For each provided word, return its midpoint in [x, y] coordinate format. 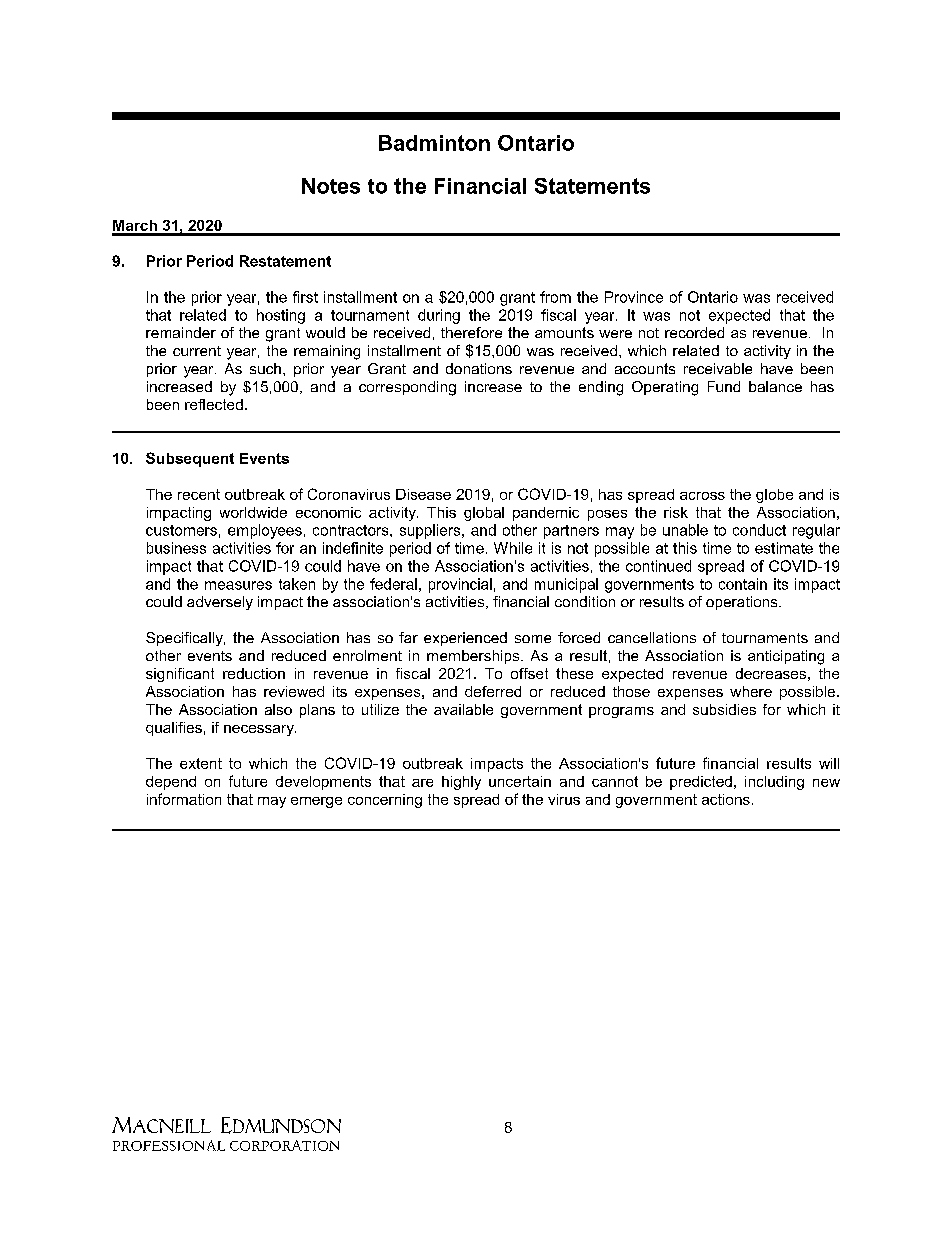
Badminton [434, 143]
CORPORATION [284, 1145]
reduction [254, 673]
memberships [474, 657]
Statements [592, 186]
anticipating [786, 657]
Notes [331, 186]
